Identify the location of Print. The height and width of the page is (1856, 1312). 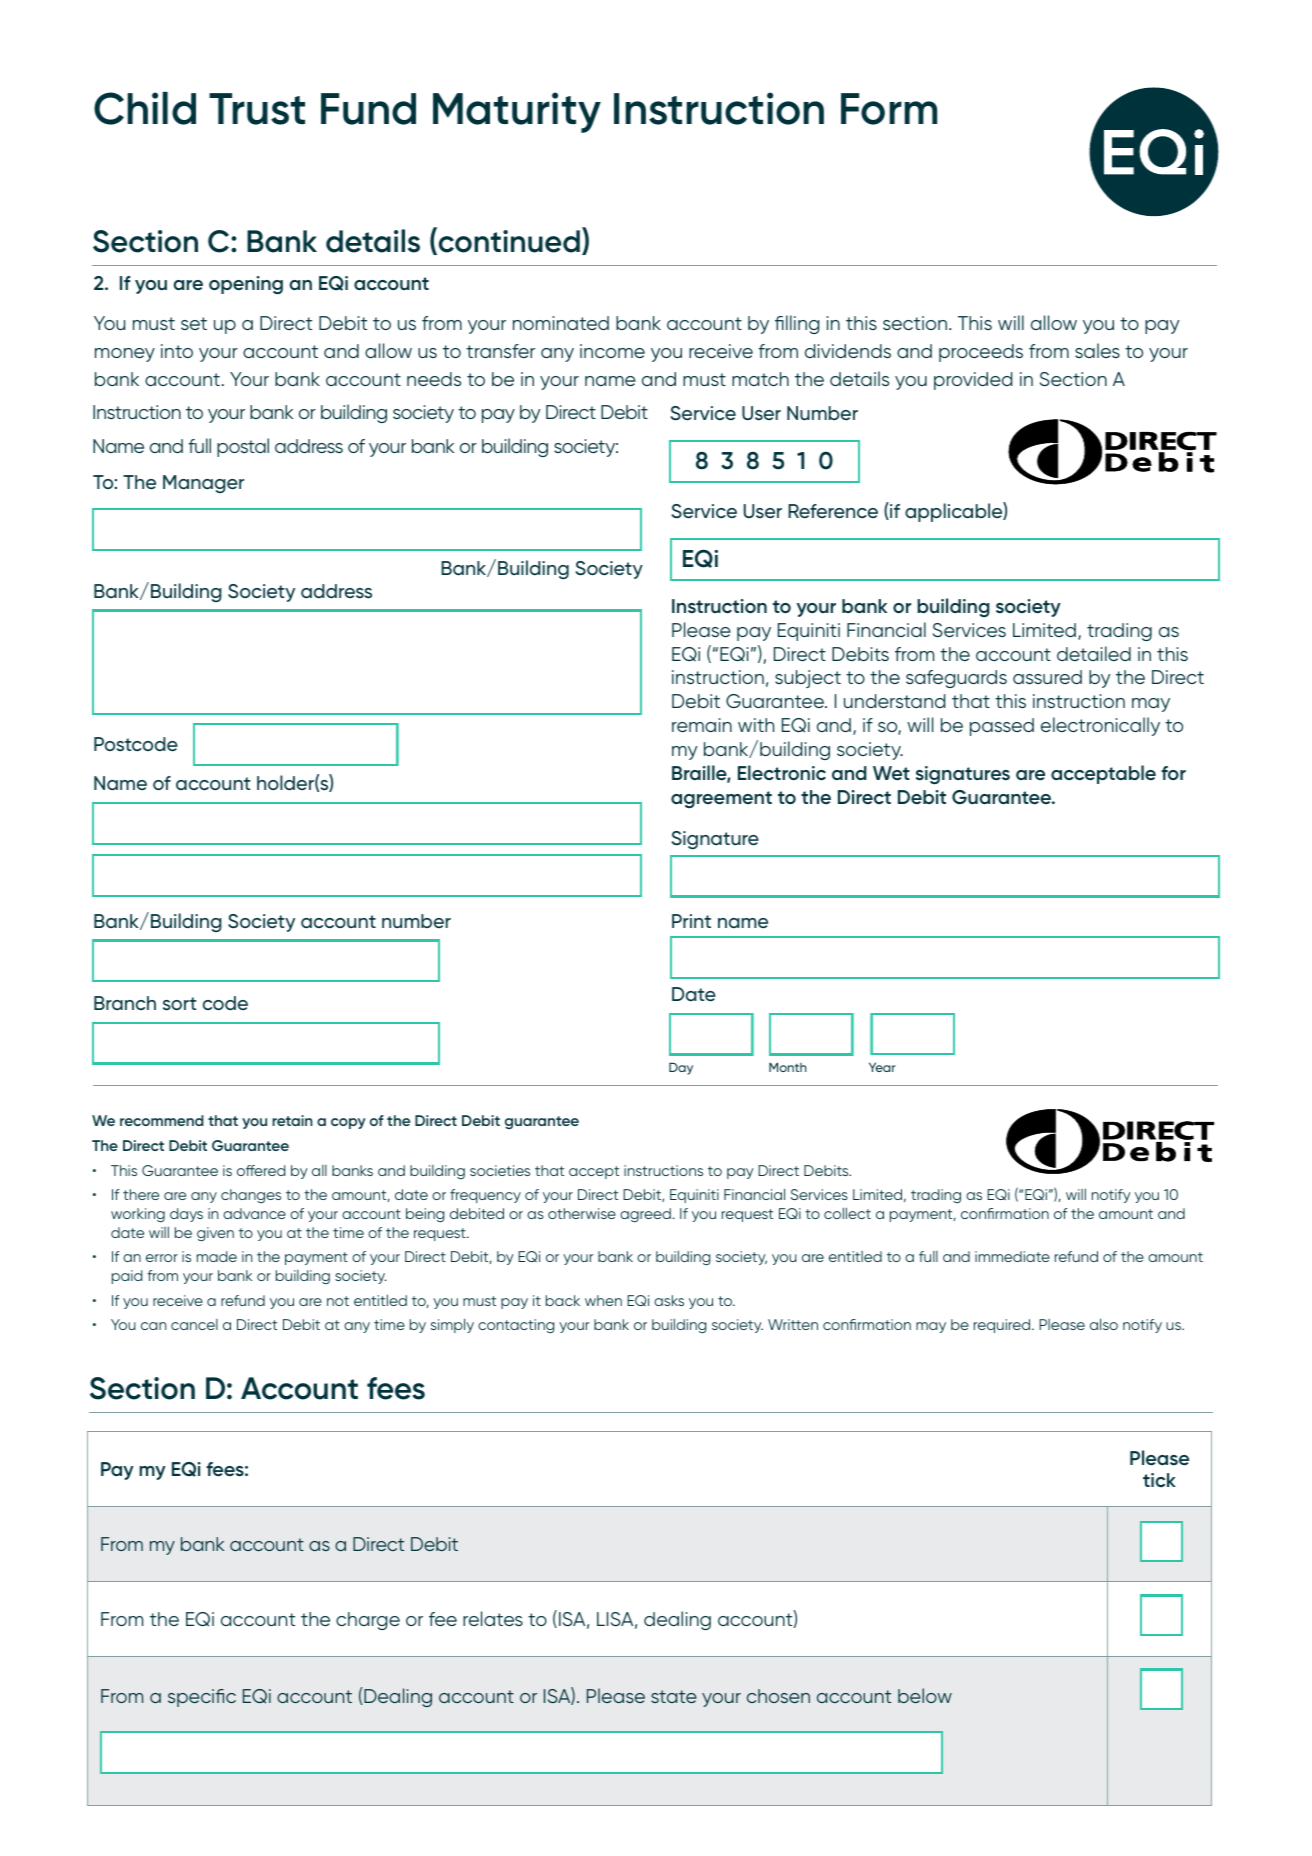
(691, 921).
